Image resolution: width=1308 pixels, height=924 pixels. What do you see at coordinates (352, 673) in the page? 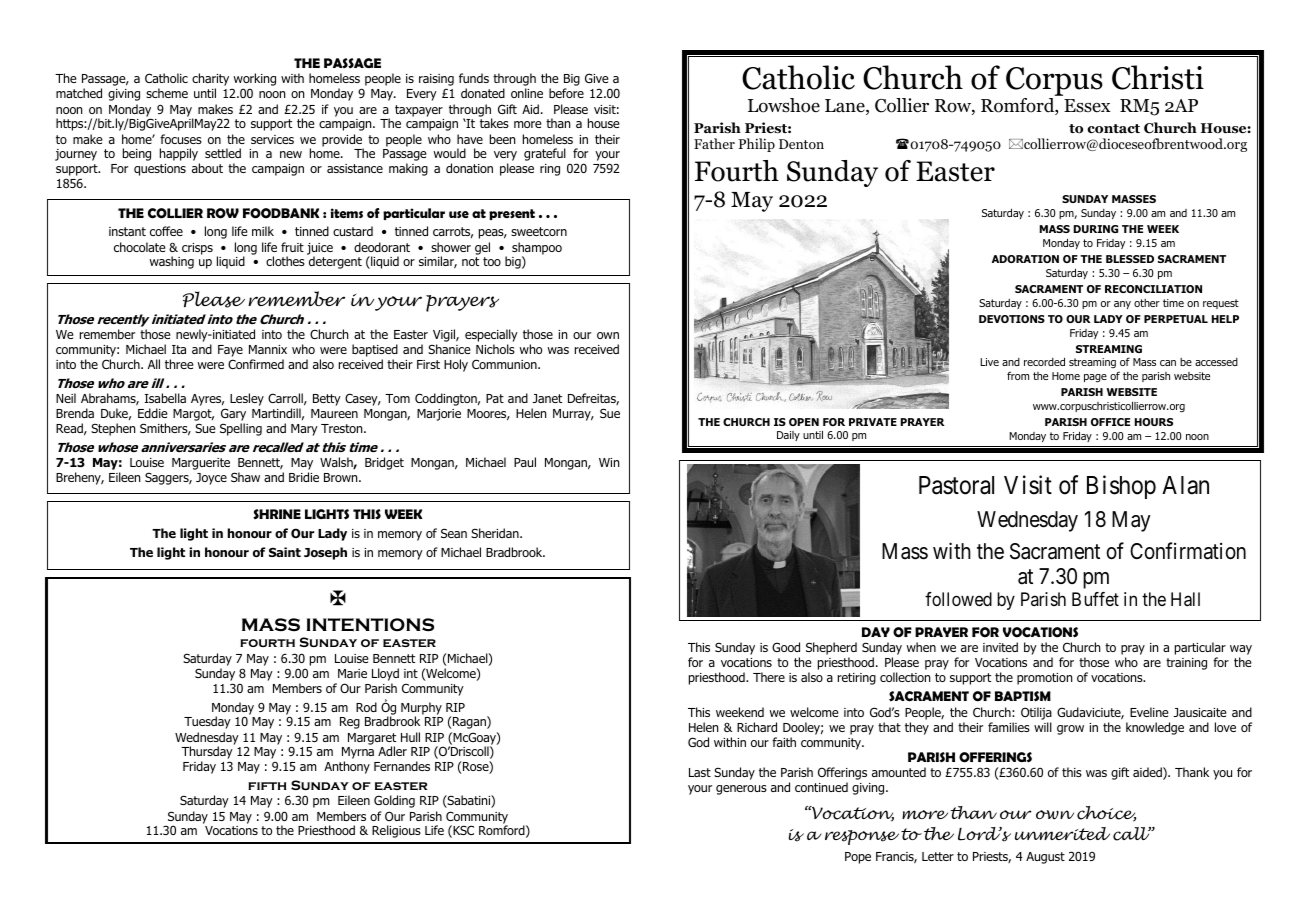
I see `Marie` at bounding box center [352, 673].
